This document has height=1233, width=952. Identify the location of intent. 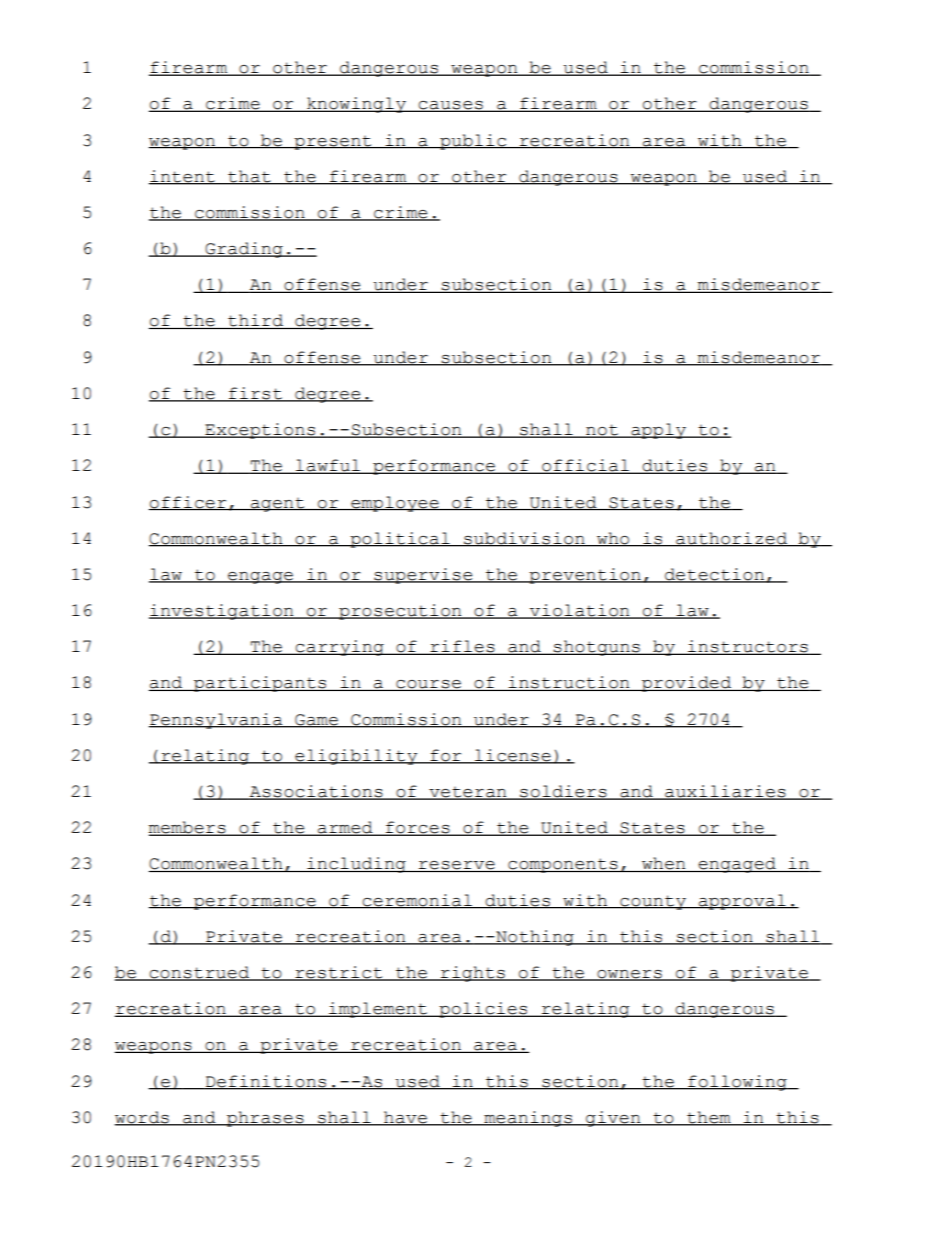
(183, 177).
